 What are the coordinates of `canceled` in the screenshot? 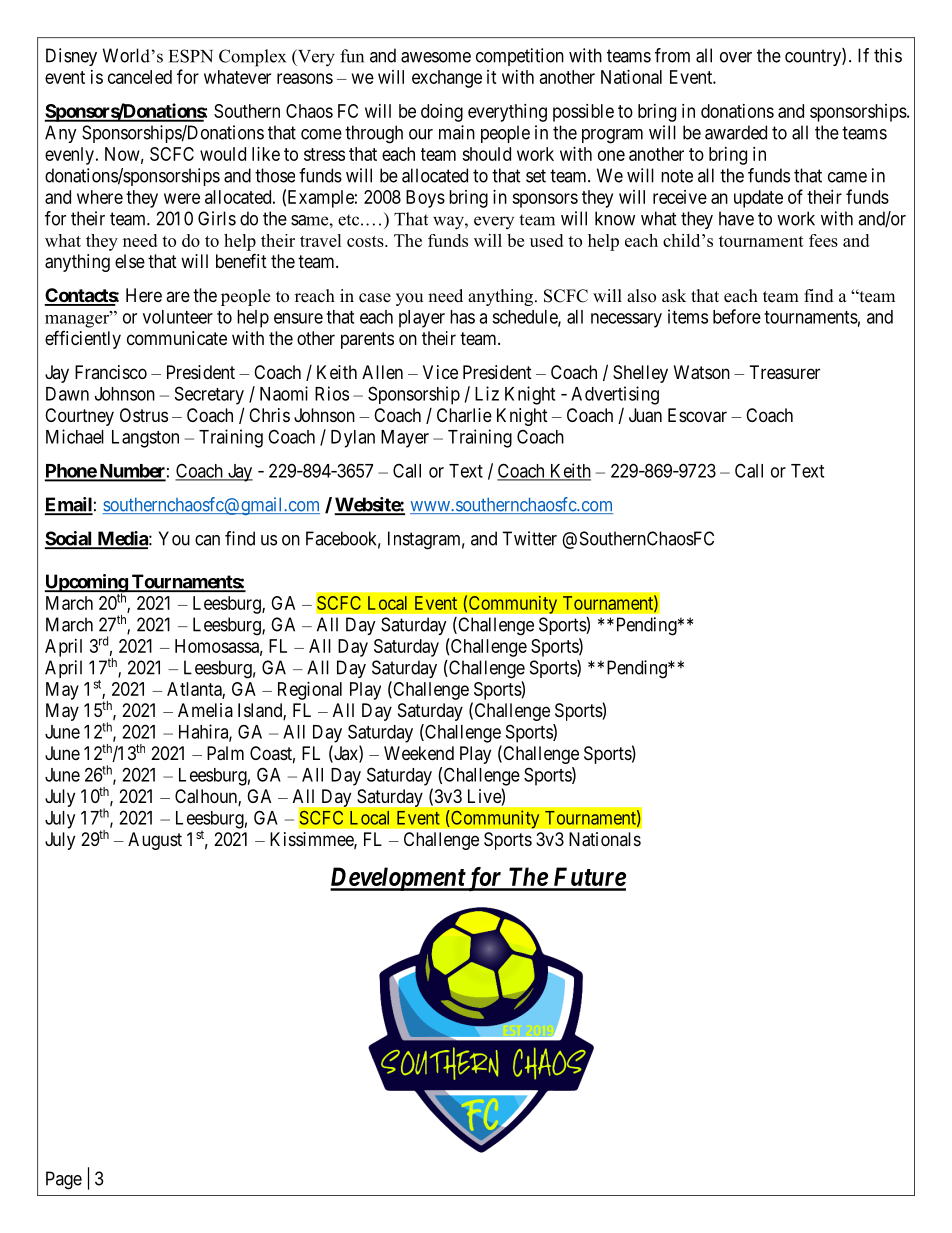 It's located at (140, 77).
